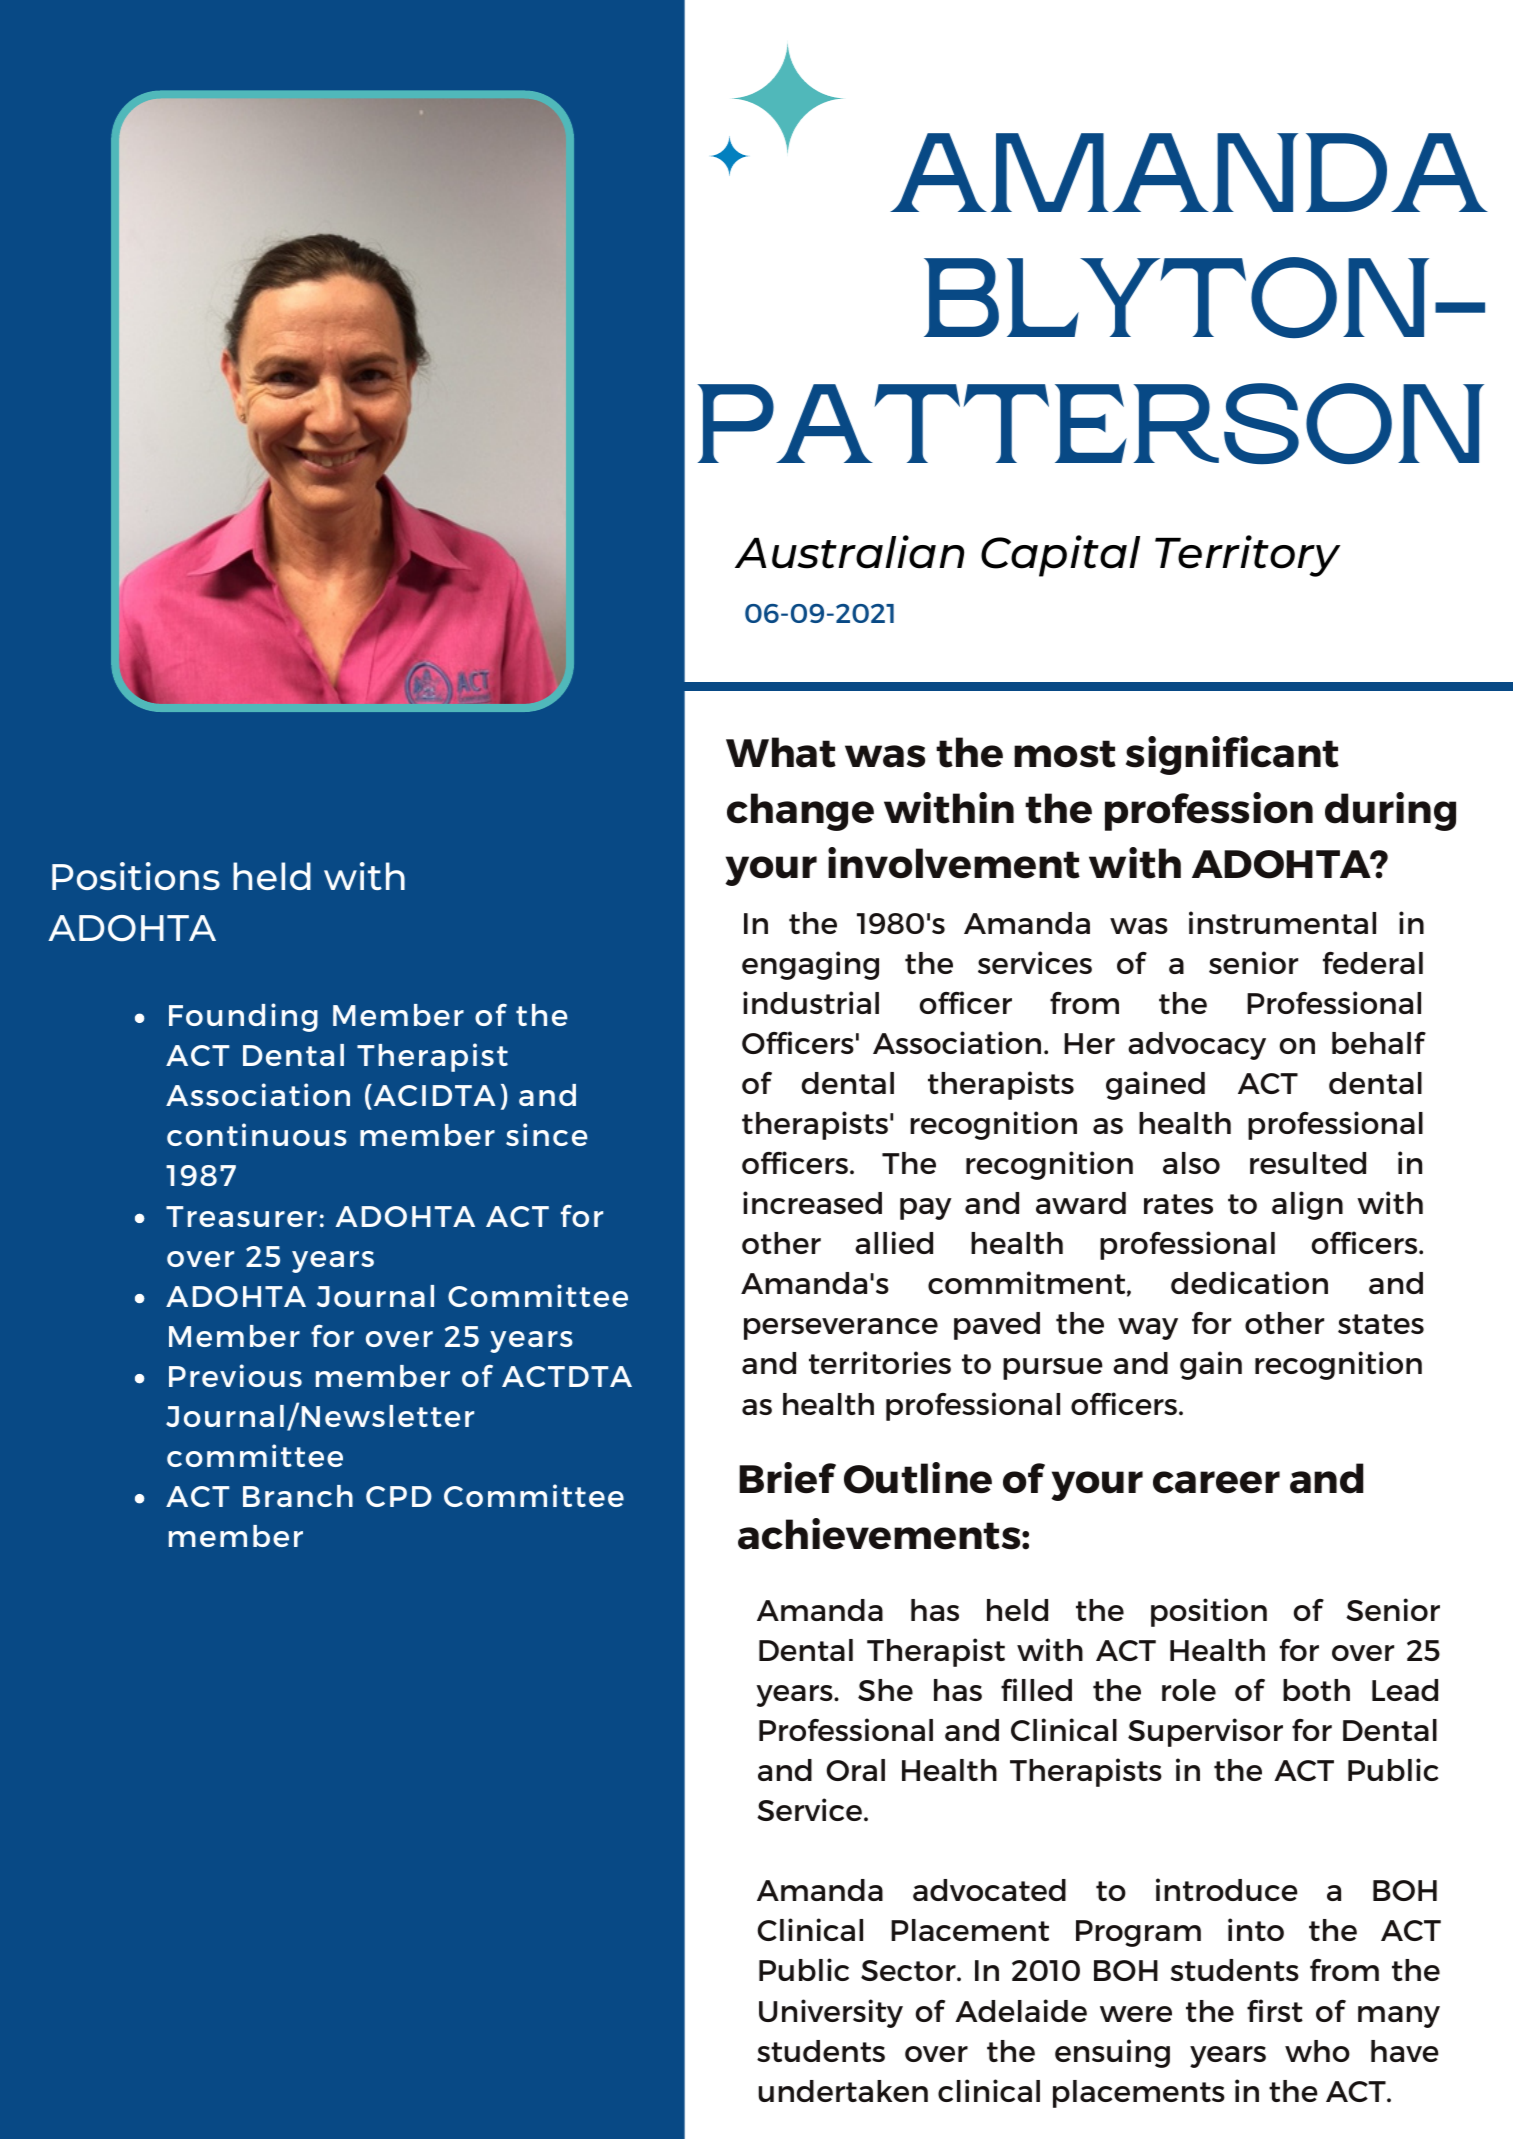 The width and height of the screenshot is (1513, 2139). What do you see at coordinates (831, 2013) in the screenshot?
I see `University` at bounding box center [831, 2013].
